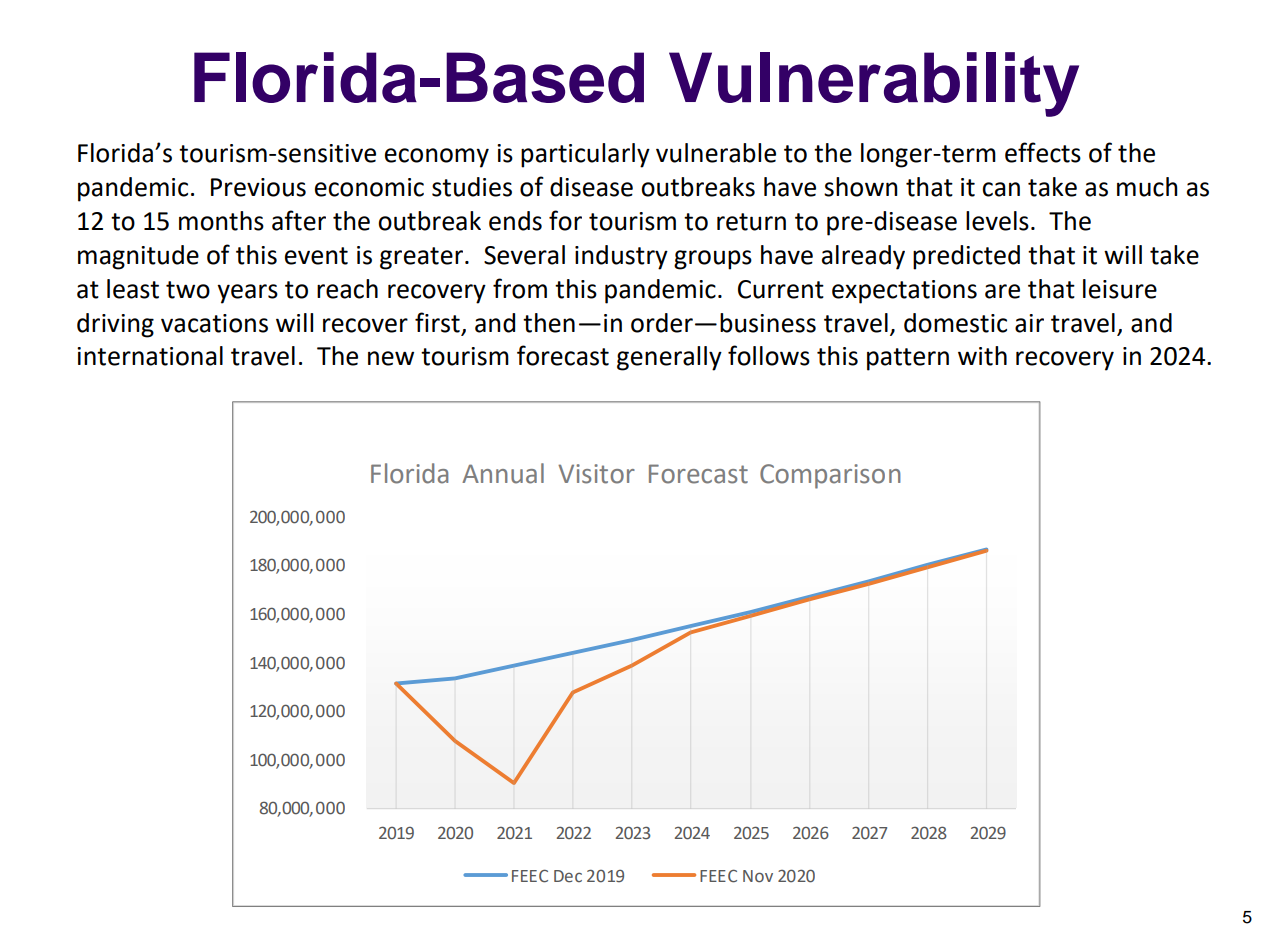  I want to click on vacations, so click(214, 323).
